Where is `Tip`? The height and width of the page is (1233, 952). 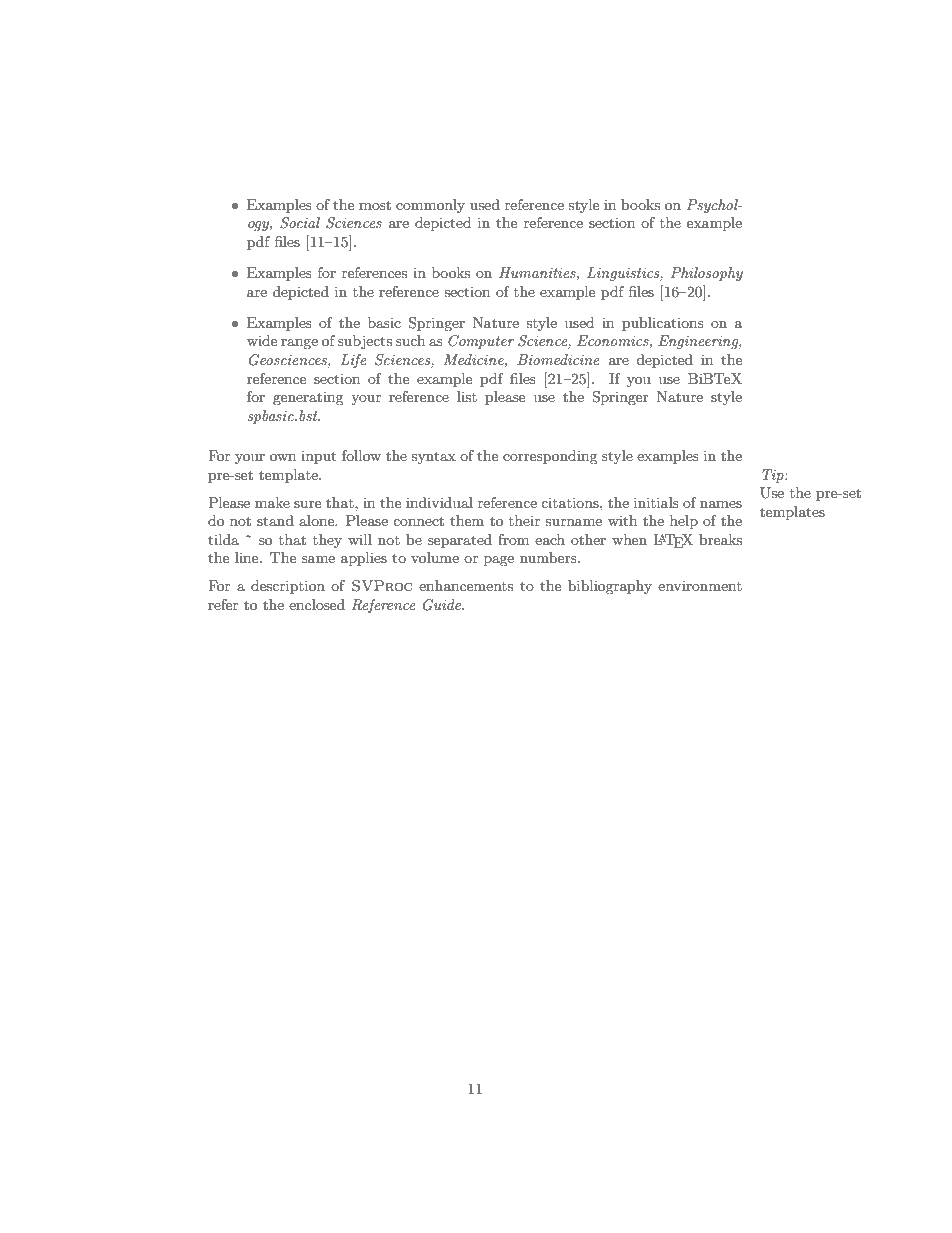 Tip is located at coordinates (774, 476).
